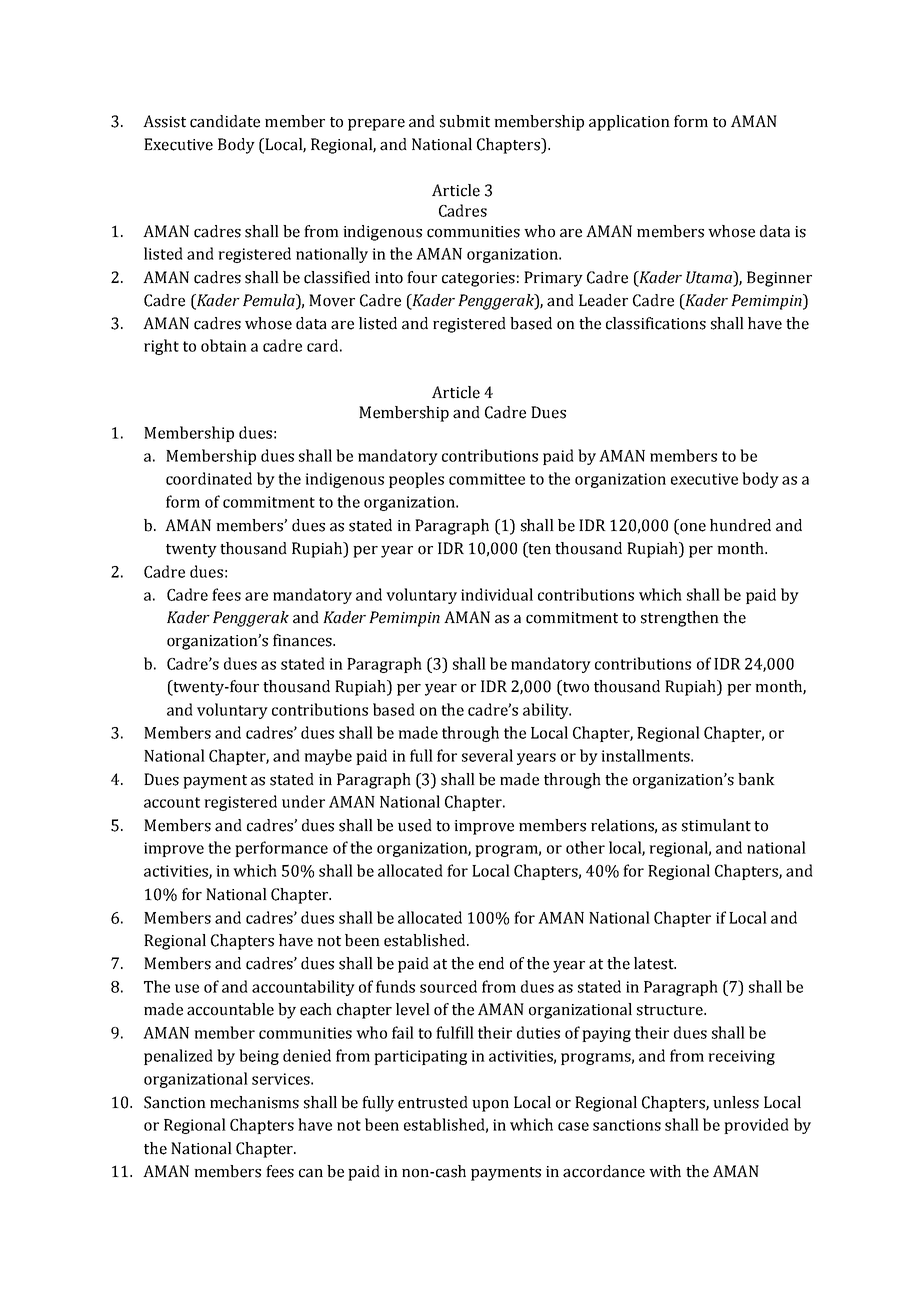 The width and height of the page is (924, 1308). I want to click on under, so click(303, 801).
